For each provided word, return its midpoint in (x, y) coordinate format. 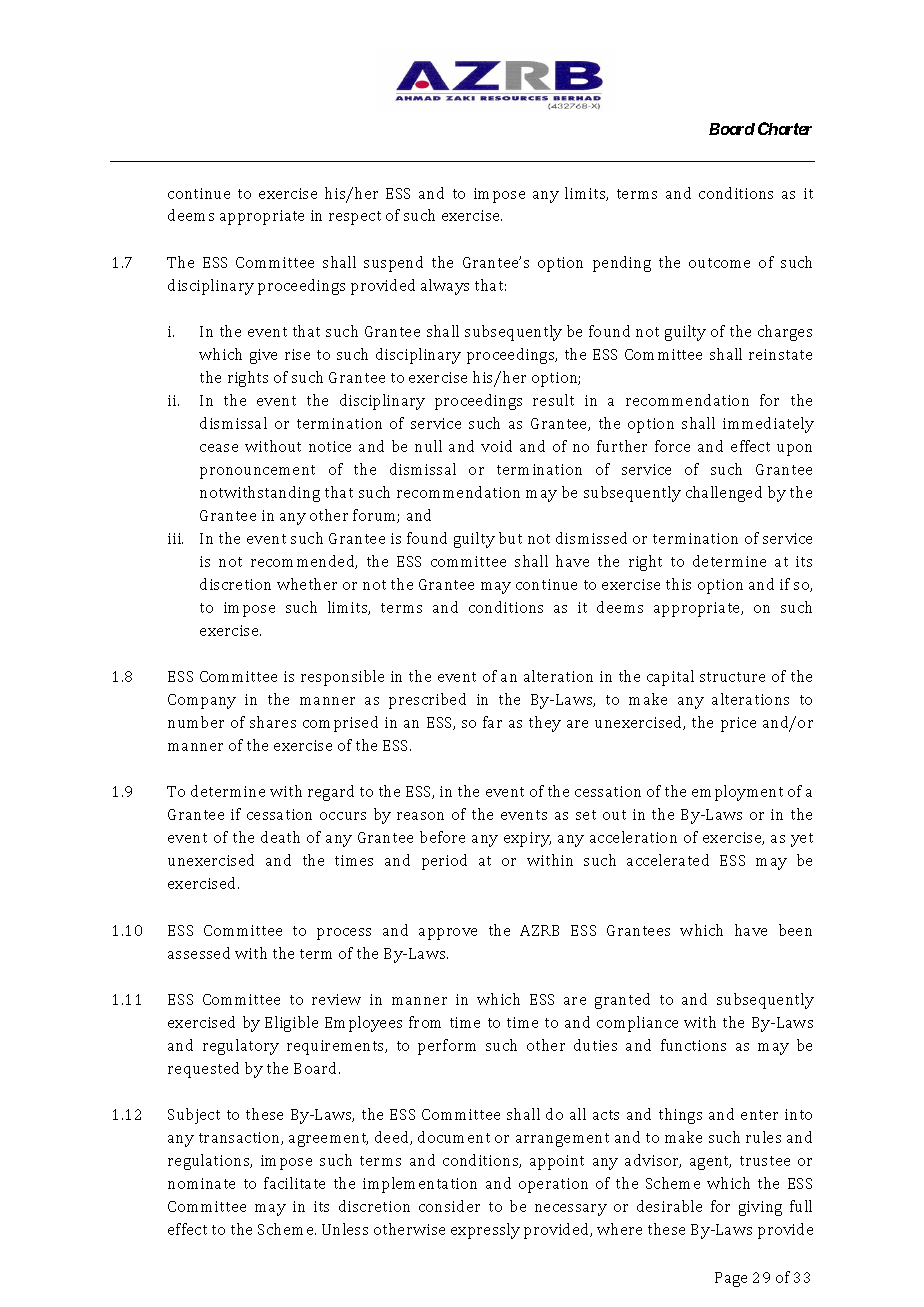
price (738, 724)
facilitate (294, 1183)
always (445, 287)
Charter (785, 128)
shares (273, 722)
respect (355, 218)
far (492, 722)
